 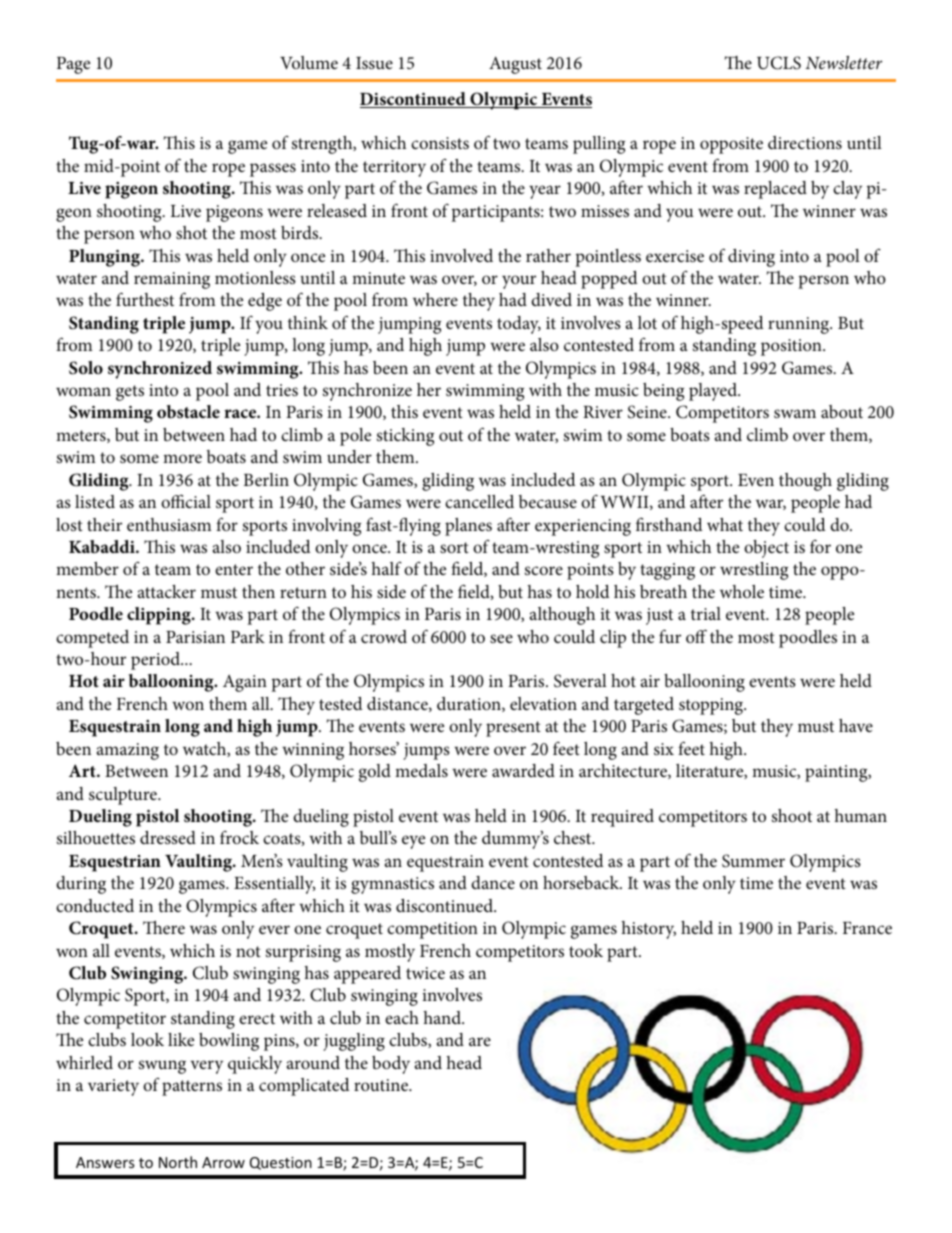 What do you see at coordinates (405, 437) in the document?
I see `sticking` at bounding box center [405, 437].
